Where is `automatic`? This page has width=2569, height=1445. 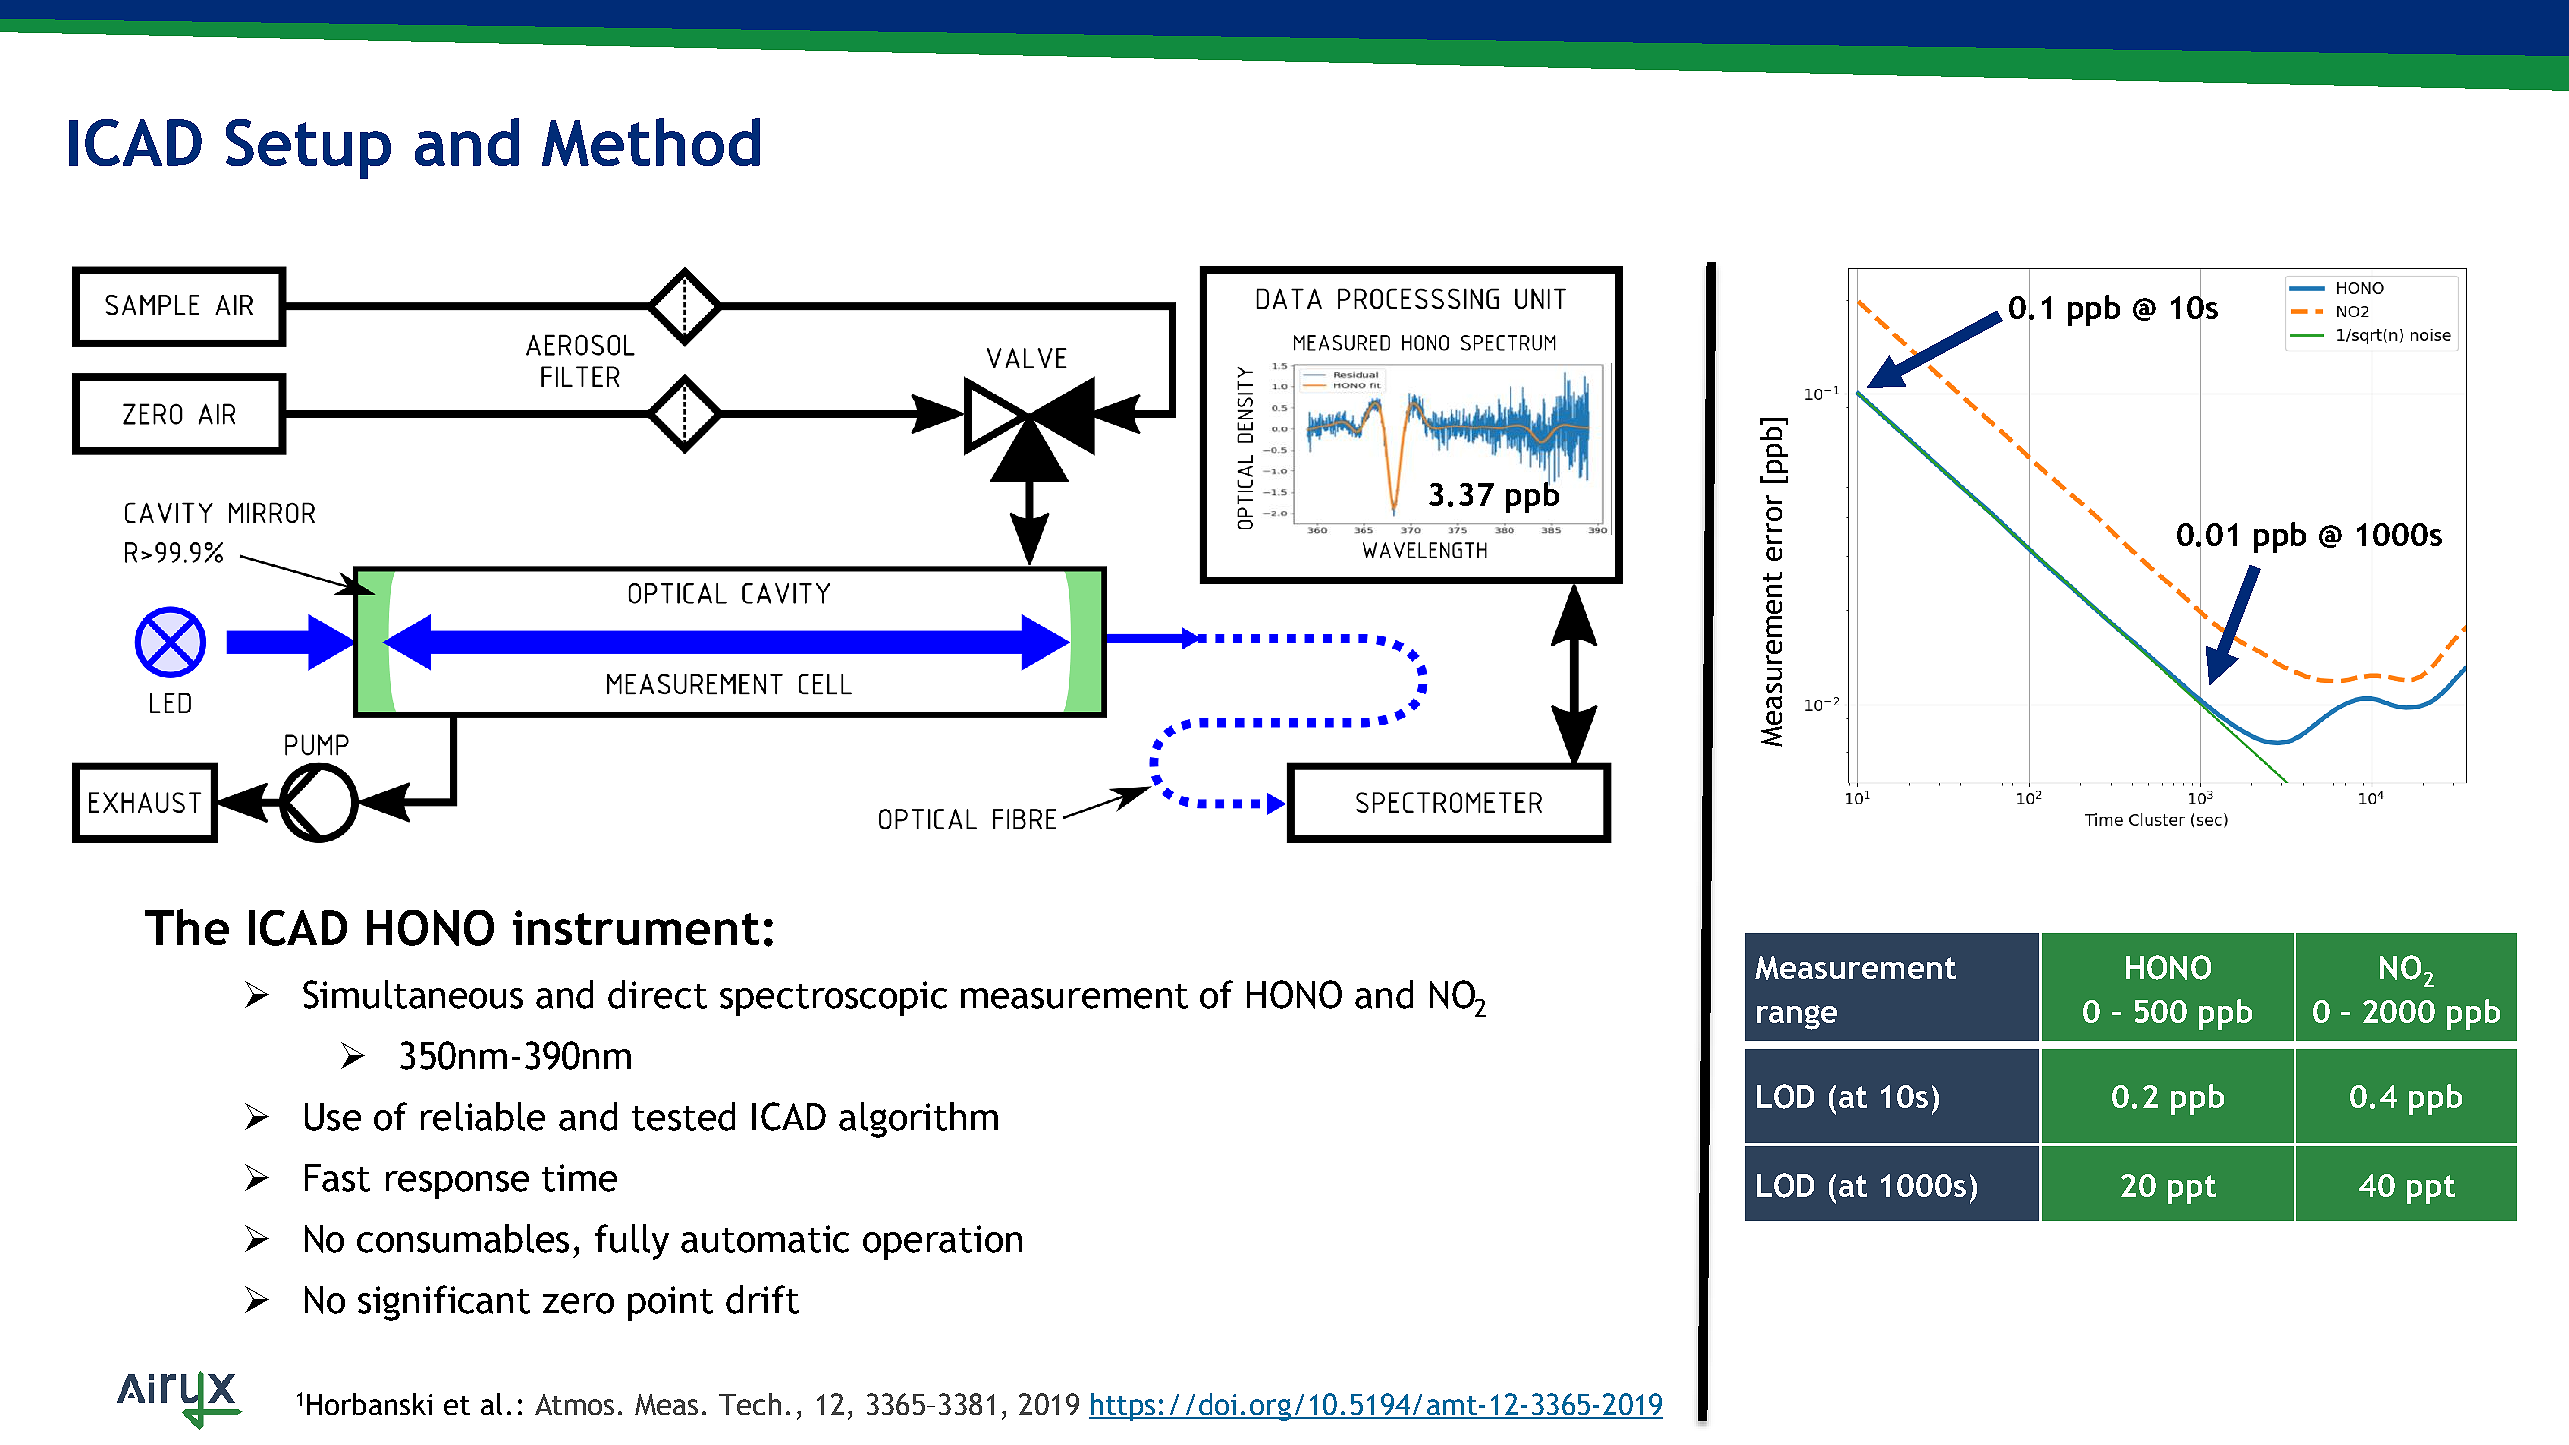
automatic is located at coordinates (765, 1239).
